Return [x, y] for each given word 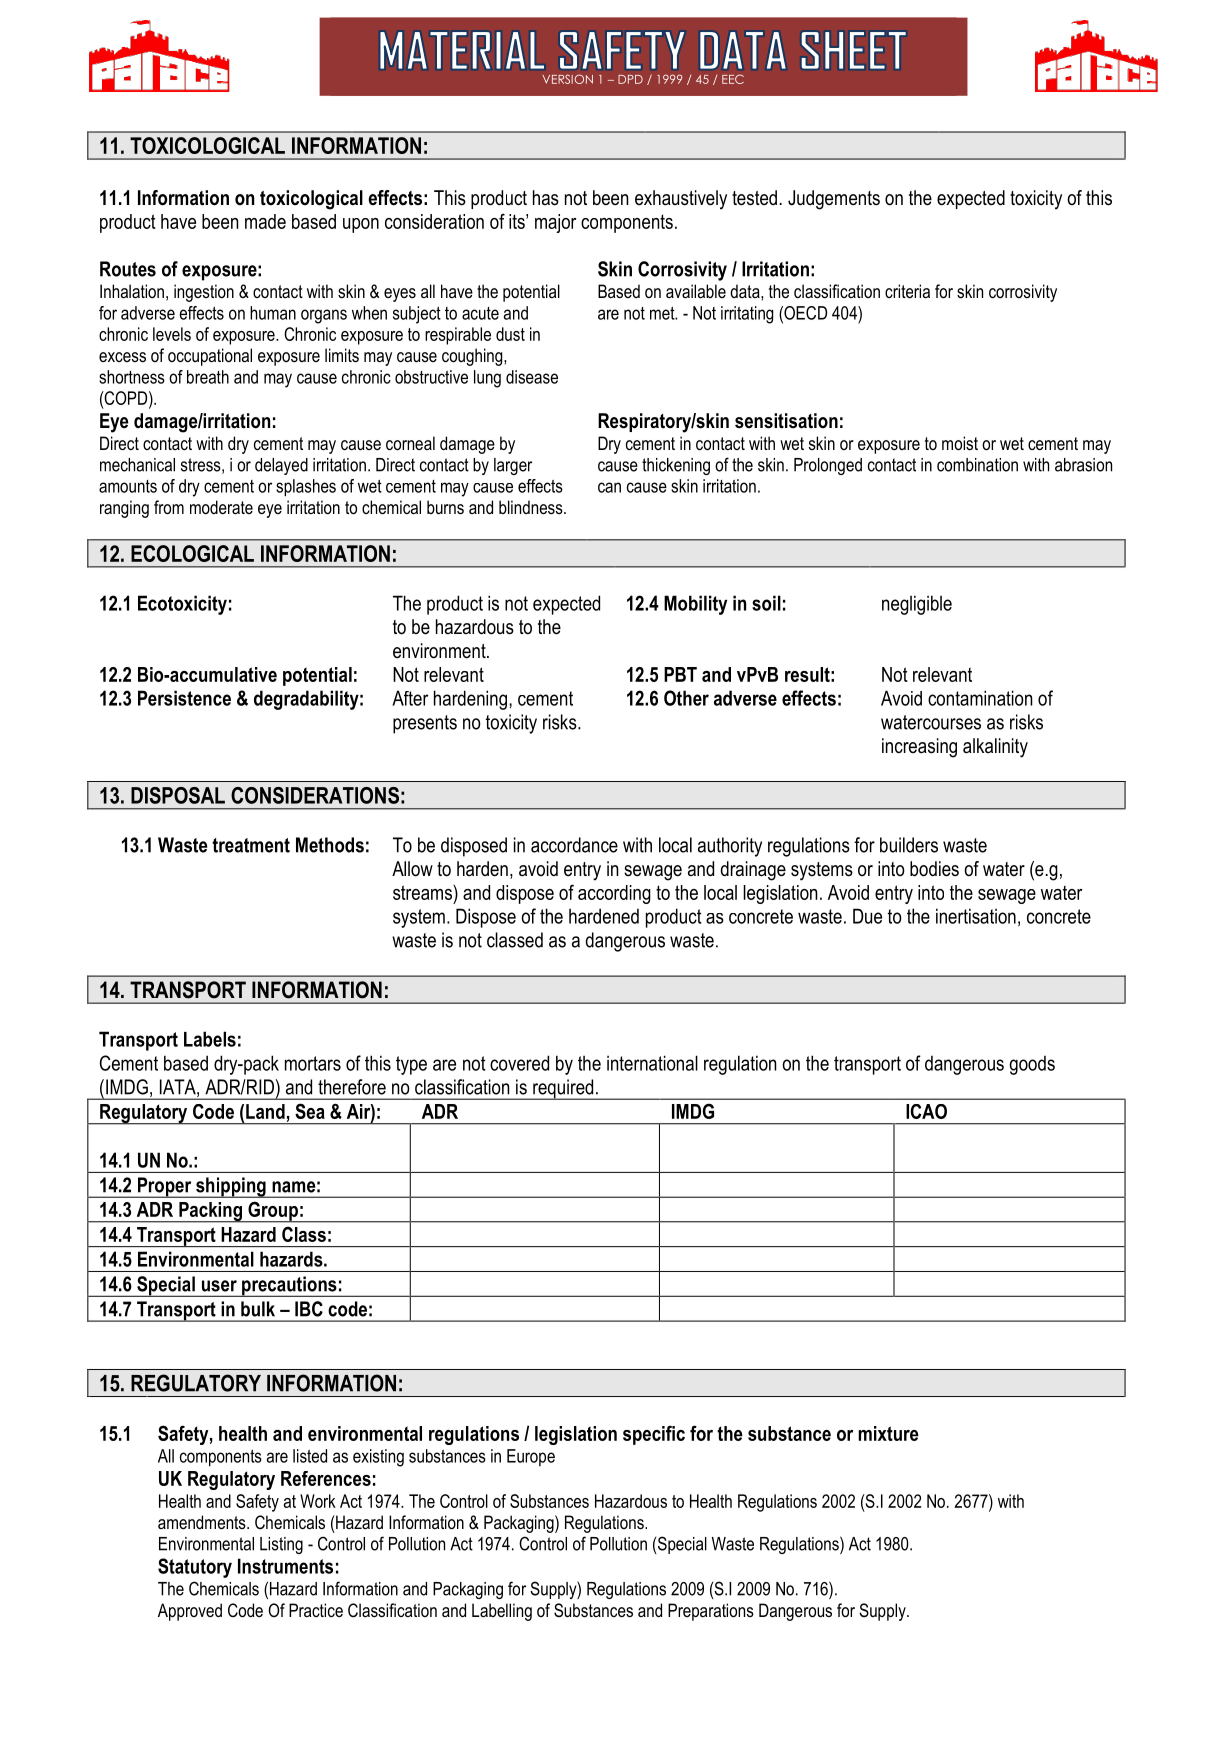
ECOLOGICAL [192, 553]
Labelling [502, 1612]
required [563, 1089]
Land [265, 1111]
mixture [888, 1433]
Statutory [195, 1568]
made [265, 221]
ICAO [926, 1111]
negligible [917, 605]
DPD [630, 79]
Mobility [695, 605]
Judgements [834, 200]
